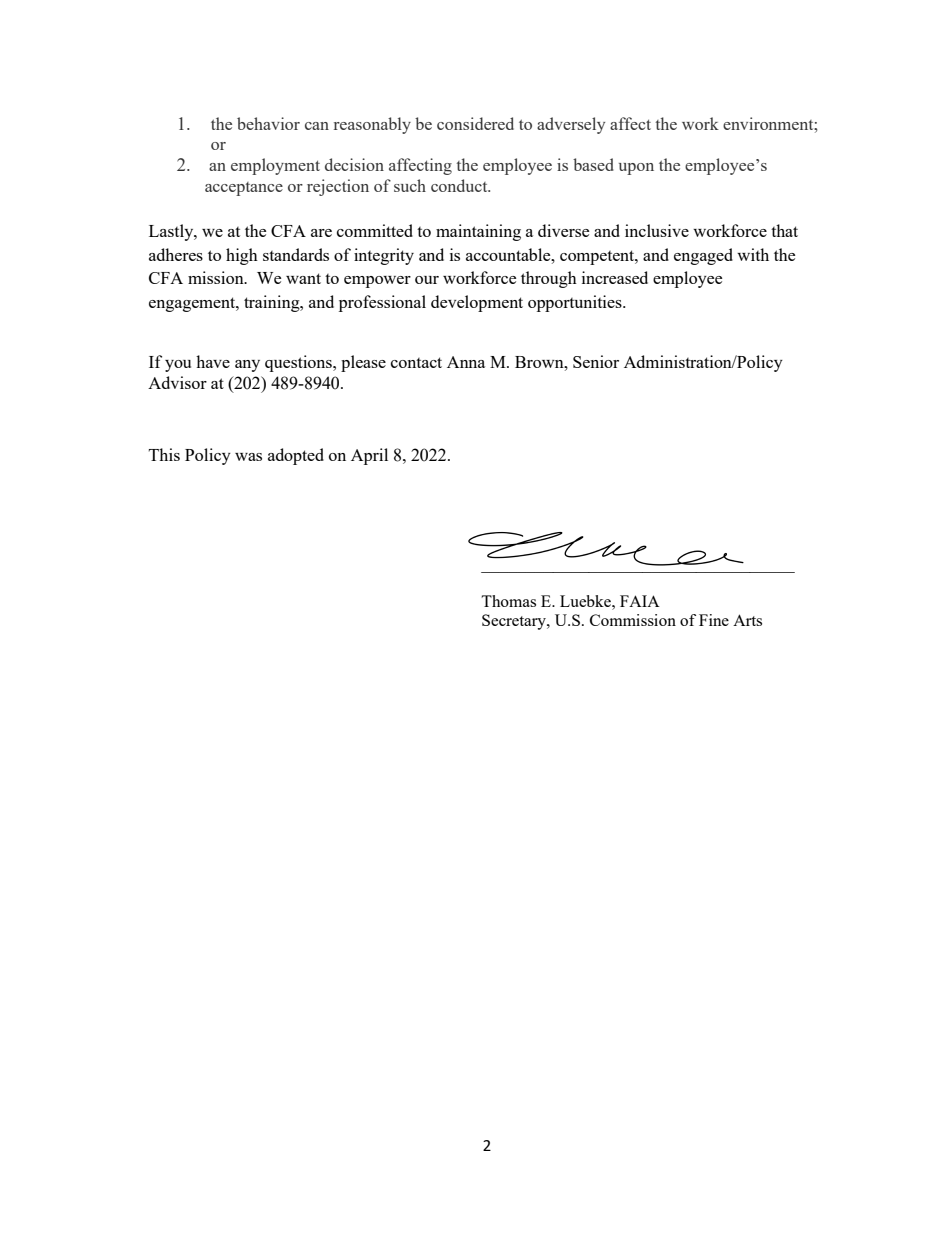  What do you see at coordinates (477, 303) in the document?
I see `development` at bounding box center [477, 303].
